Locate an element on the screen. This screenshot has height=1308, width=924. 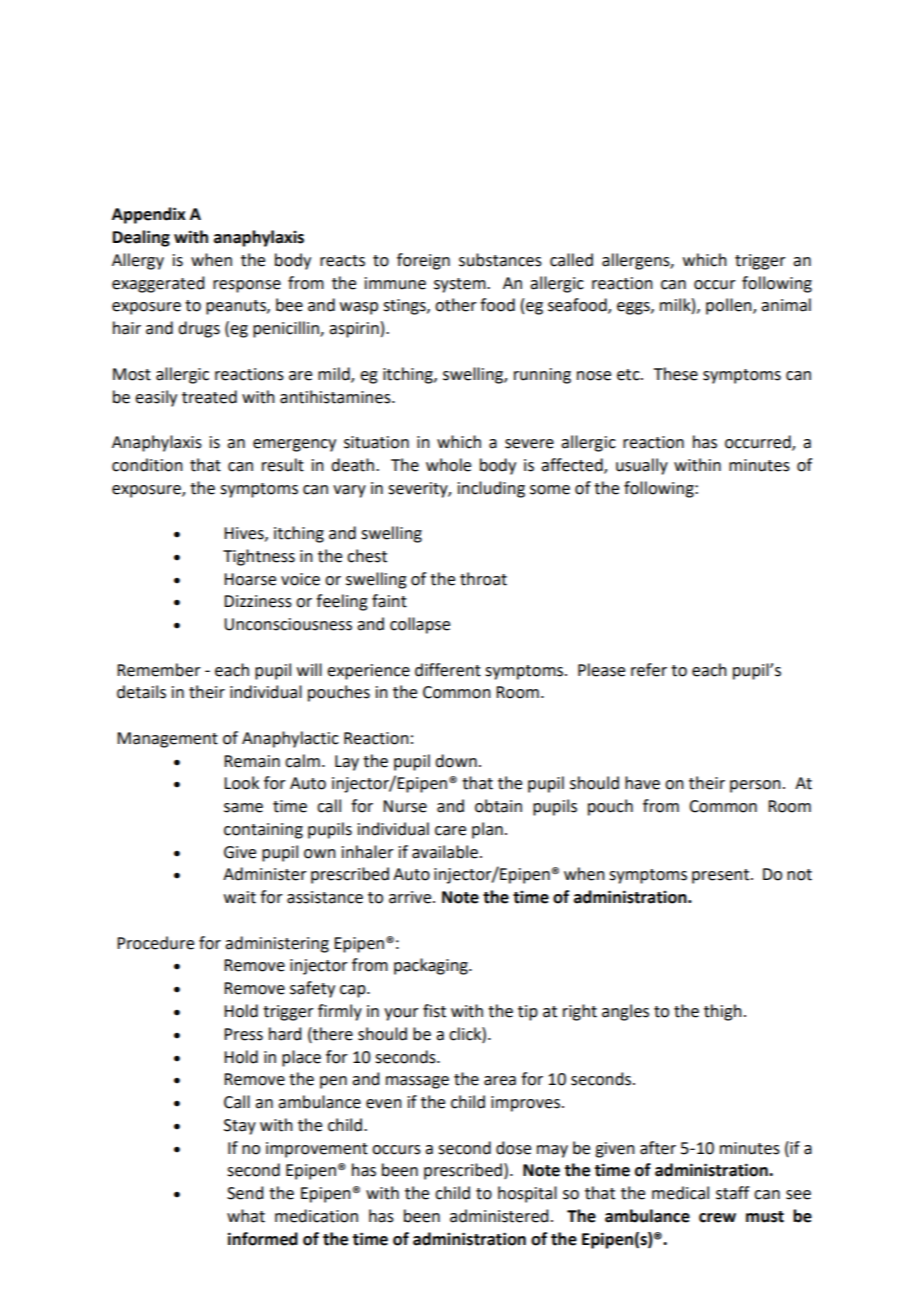
down is located at coordinates (456, 761).
